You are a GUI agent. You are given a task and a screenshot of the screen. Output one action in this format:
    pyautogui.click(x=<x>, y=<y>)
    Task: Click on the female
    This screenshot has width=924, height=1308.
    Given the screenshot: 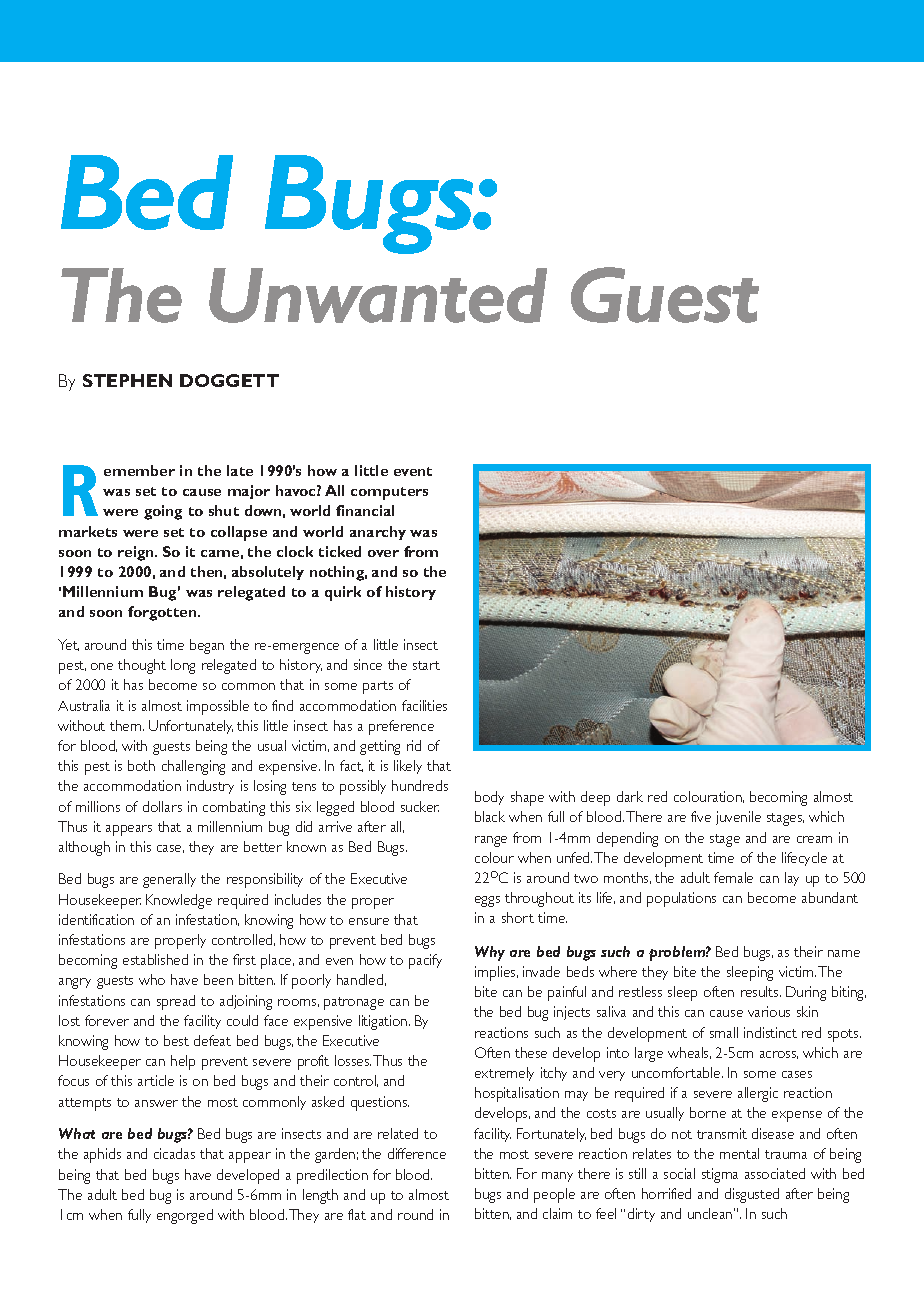 What is the action you would take?
    pyautogui.click(x=733, y=877)
